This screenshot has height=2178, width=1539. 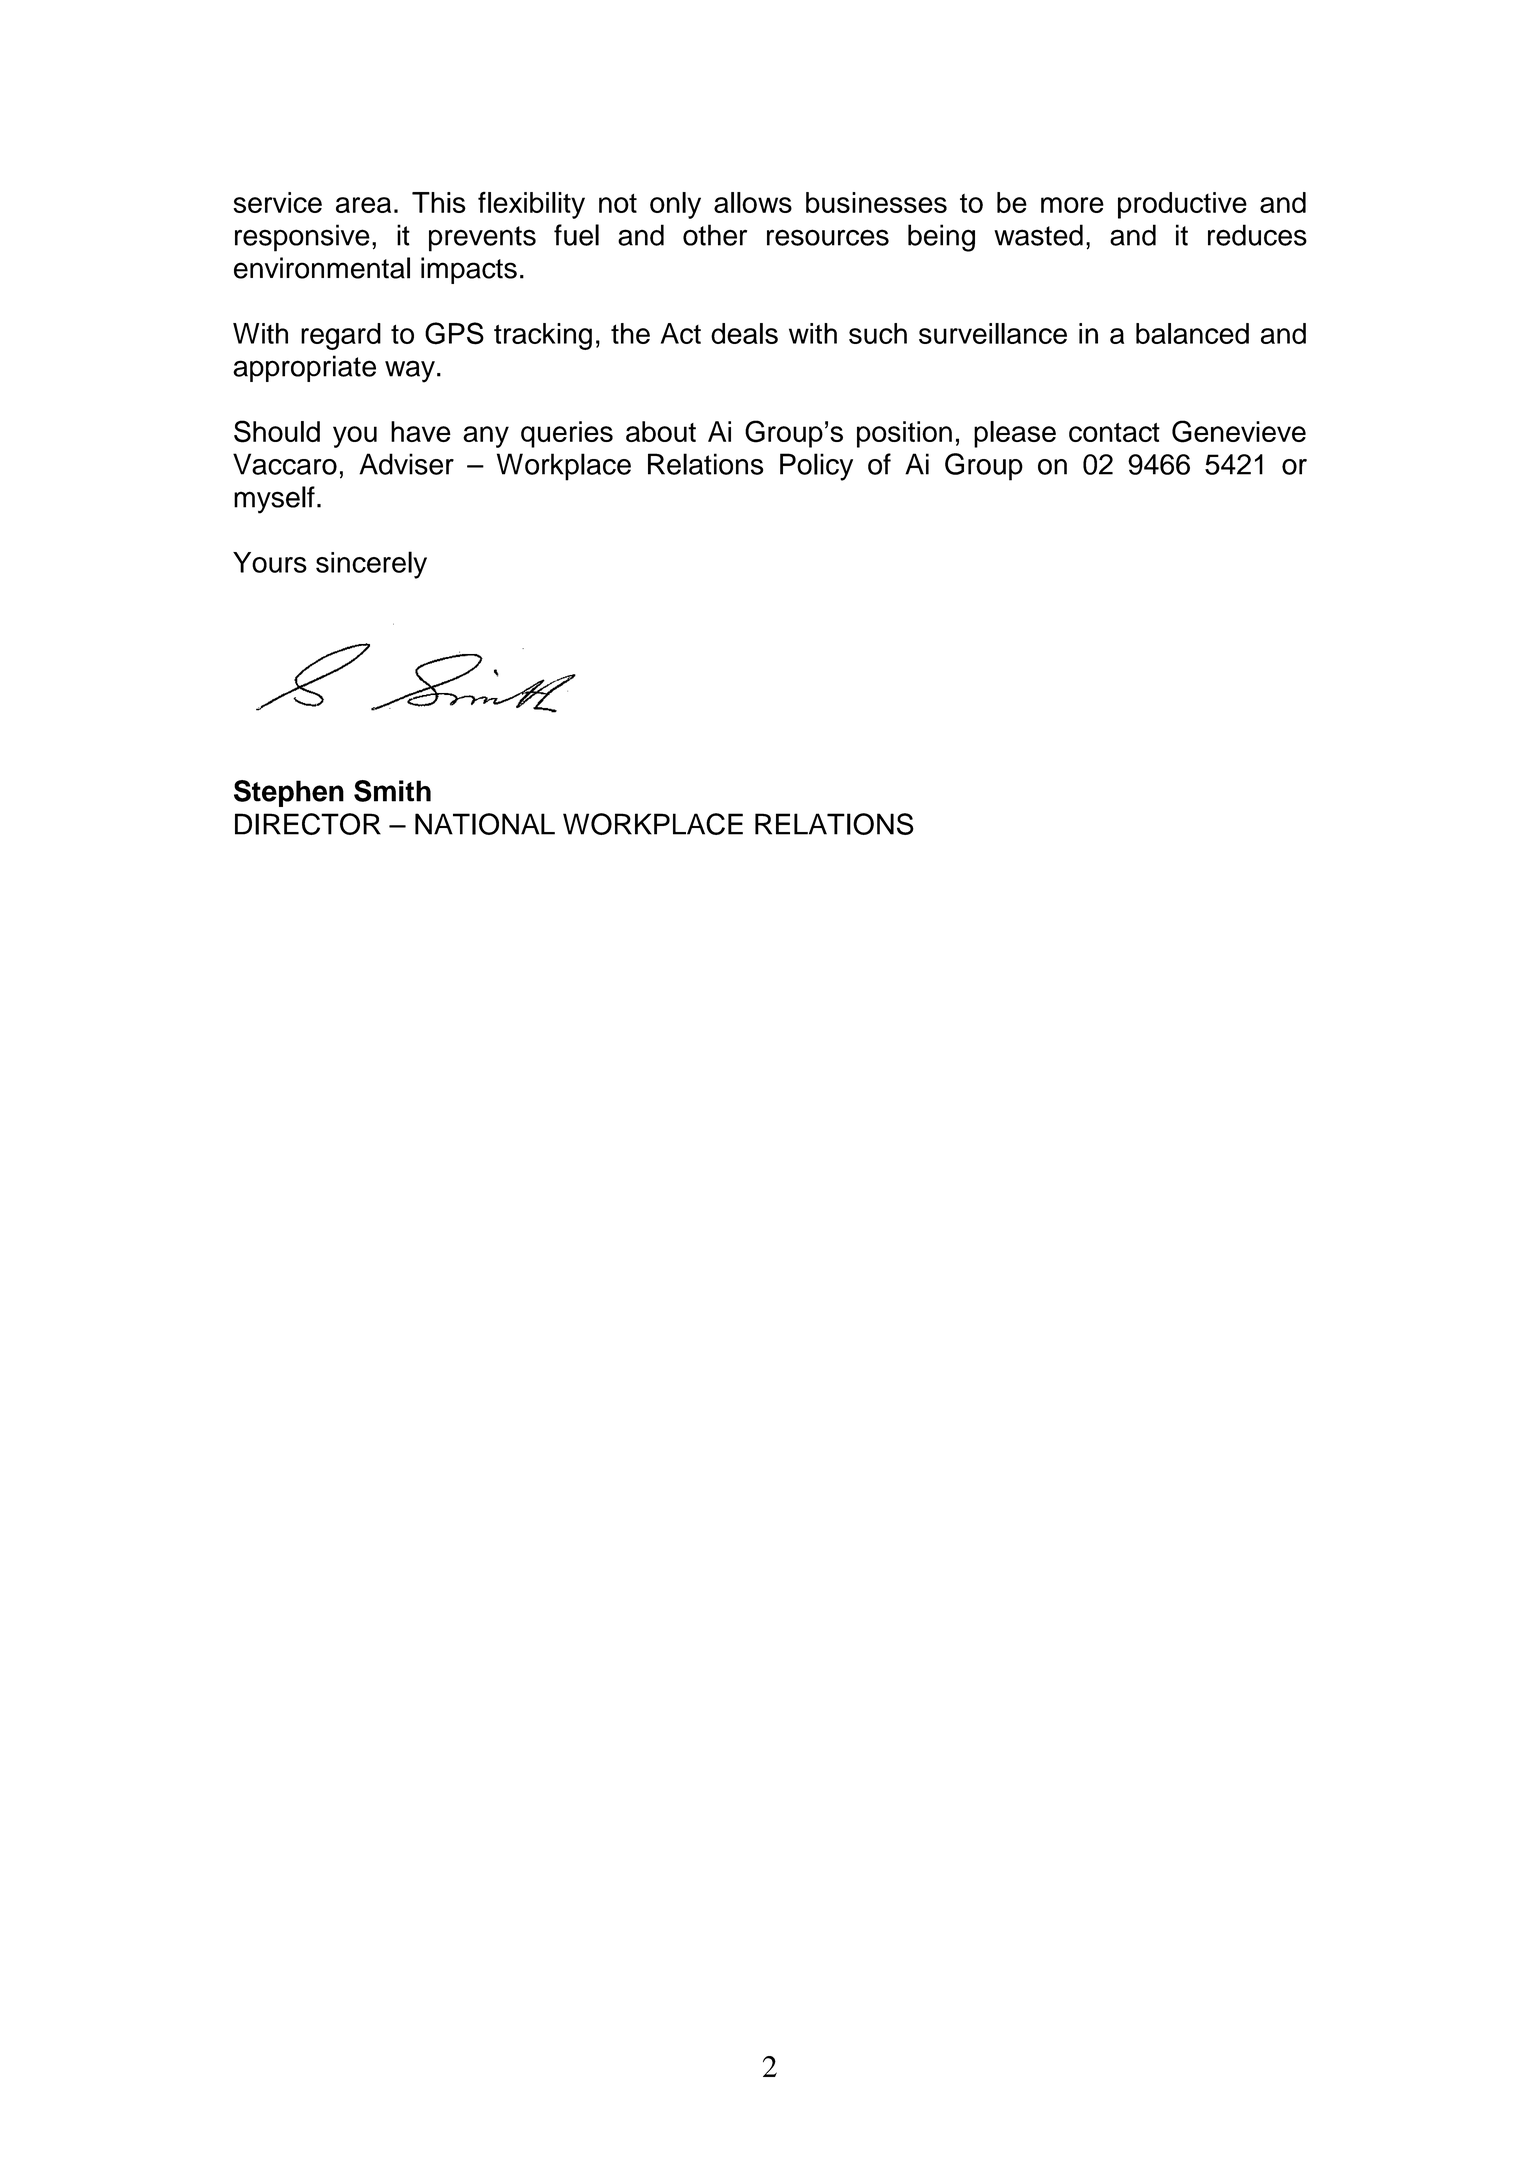 What do you see at coordinates (816, 467) in the screenshot?
I see `Policy` at bounding box center [816, 467].
